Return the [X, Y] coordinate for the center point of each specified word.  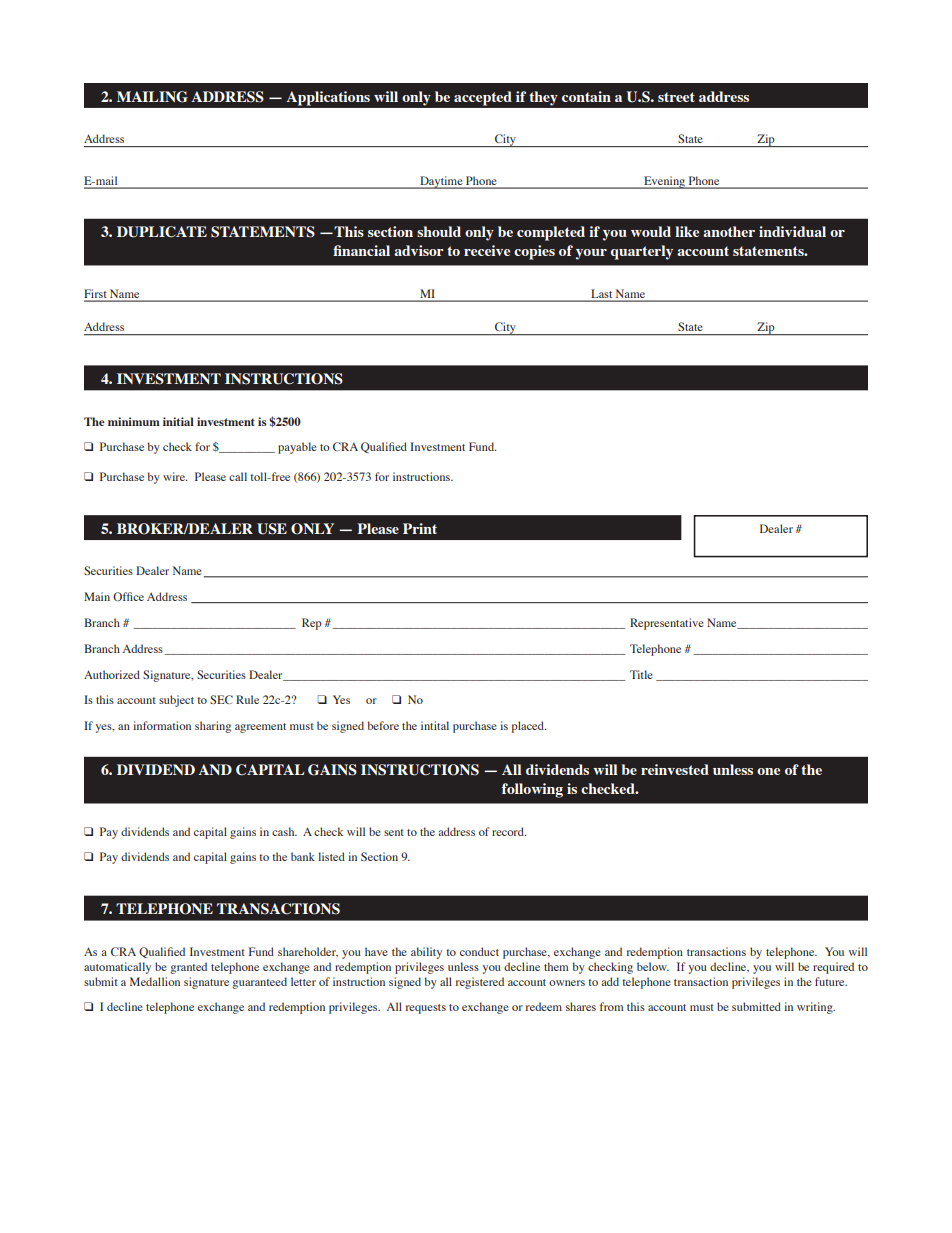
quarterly [641, 252]
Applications [328, 98]
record [509, 831]
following [532, 790]
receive [487, 250]
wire [175, 476]
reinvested [675, 769]
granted [188, 968]
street [676, 97]
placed [529, 727]
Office [128, 596]
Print [420, 528]
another [729, 231]
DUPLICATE [162, 232]
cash [284, 831]
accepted [483, 98]
